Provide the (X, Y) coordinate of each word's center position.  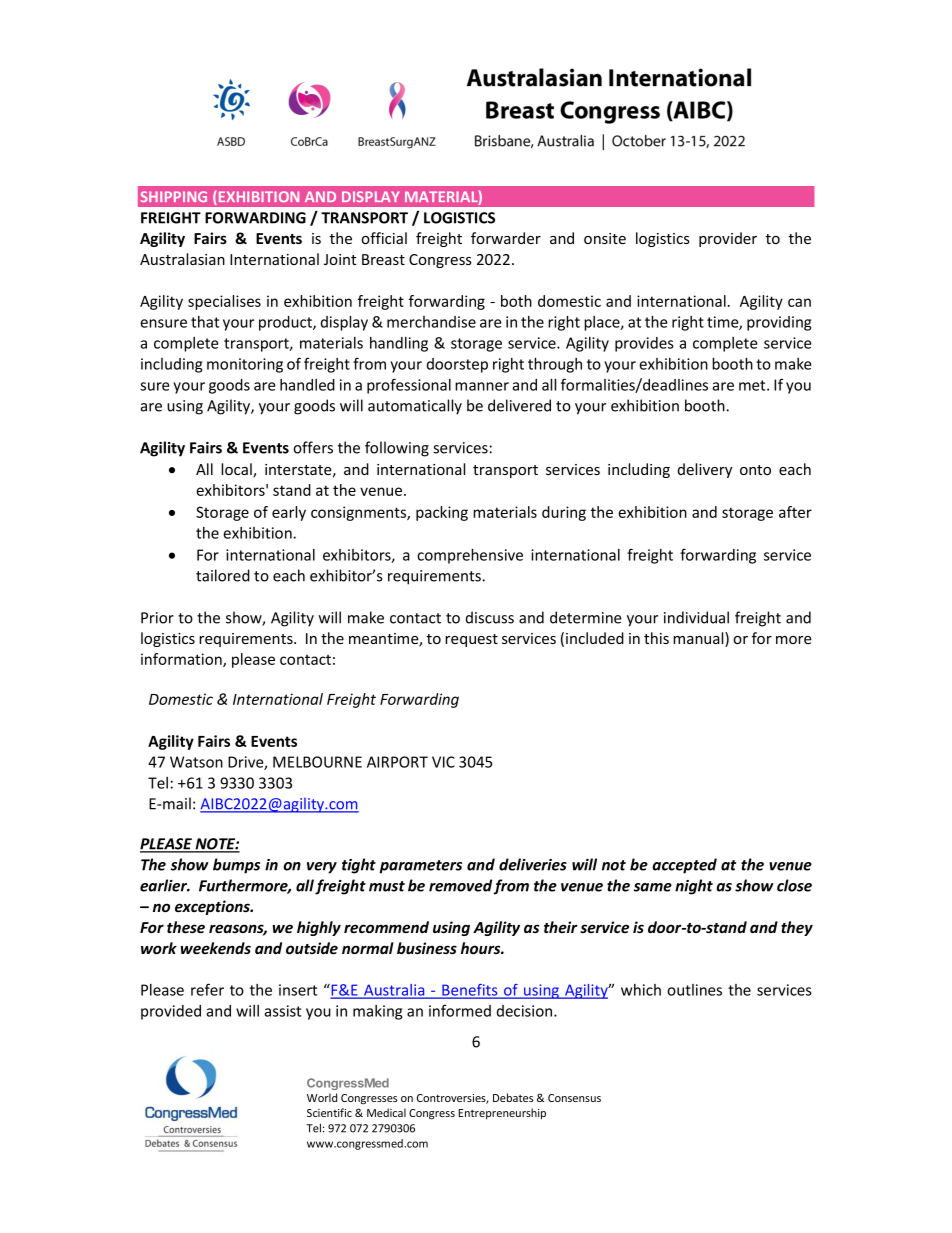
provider (728, 239)
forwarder (506, 238)
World (322, 1097)
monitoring (245, 365)
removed (461, 886)
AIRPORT (397, 762)
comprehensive (470, 556)
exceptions (213, 907)
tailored (223, 575)
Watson (196, 762)
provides (644, 344)
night (694, 887)
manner (482, 386)
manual (699, 639)
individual (696, 617)
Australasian (182, 259)
